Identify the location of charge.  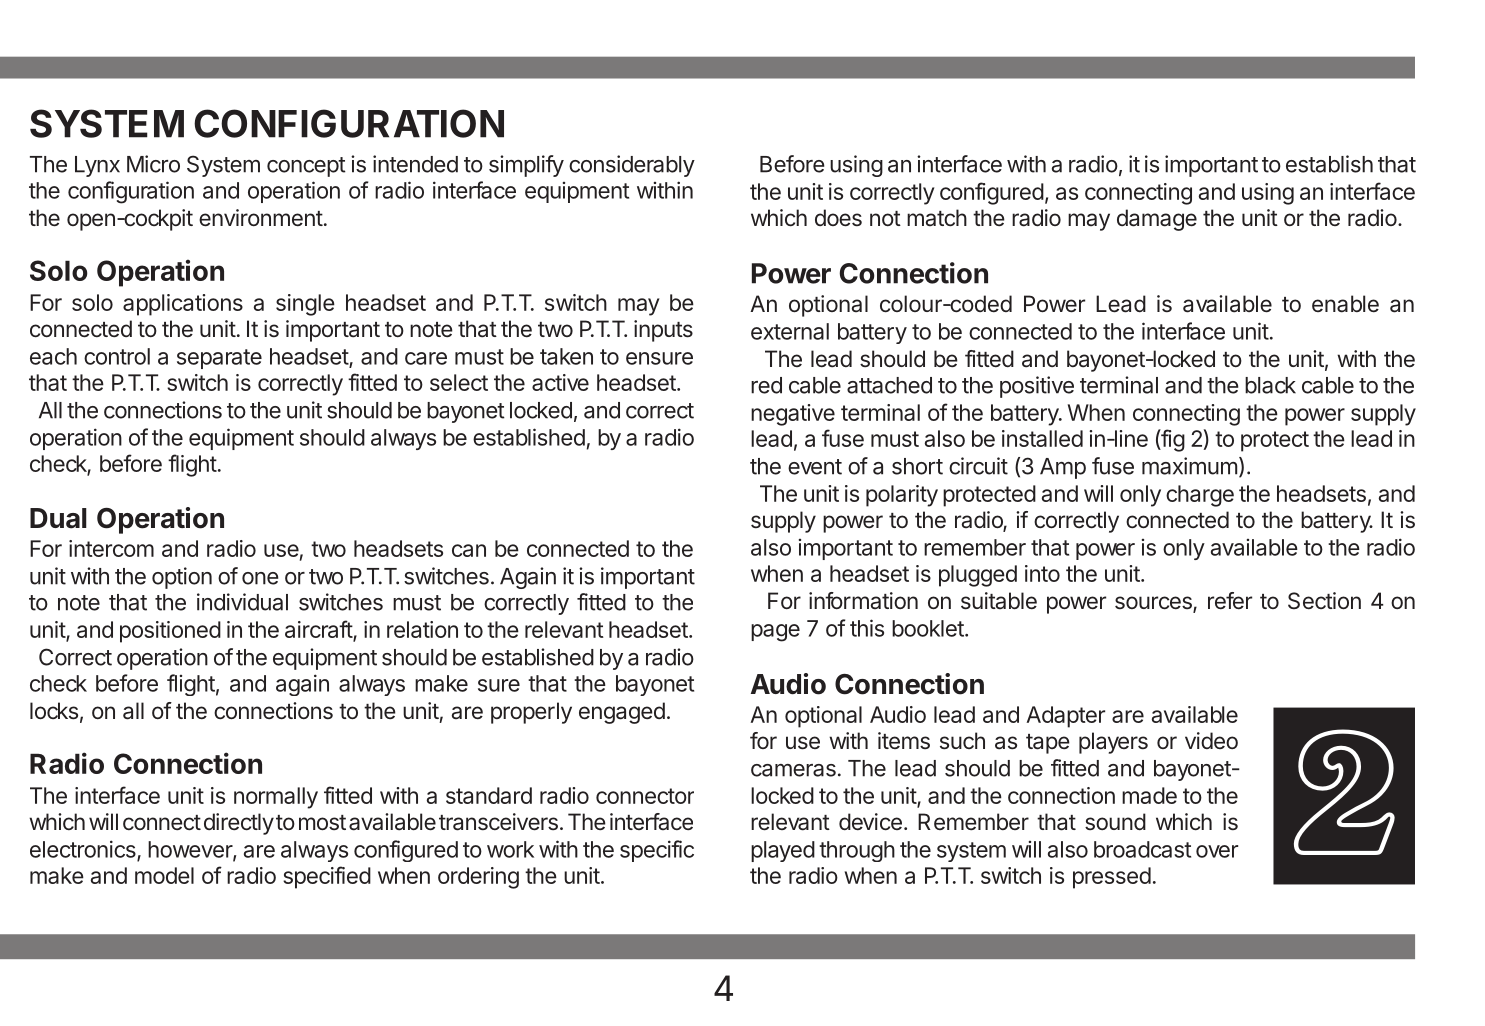
(1200, 496).
